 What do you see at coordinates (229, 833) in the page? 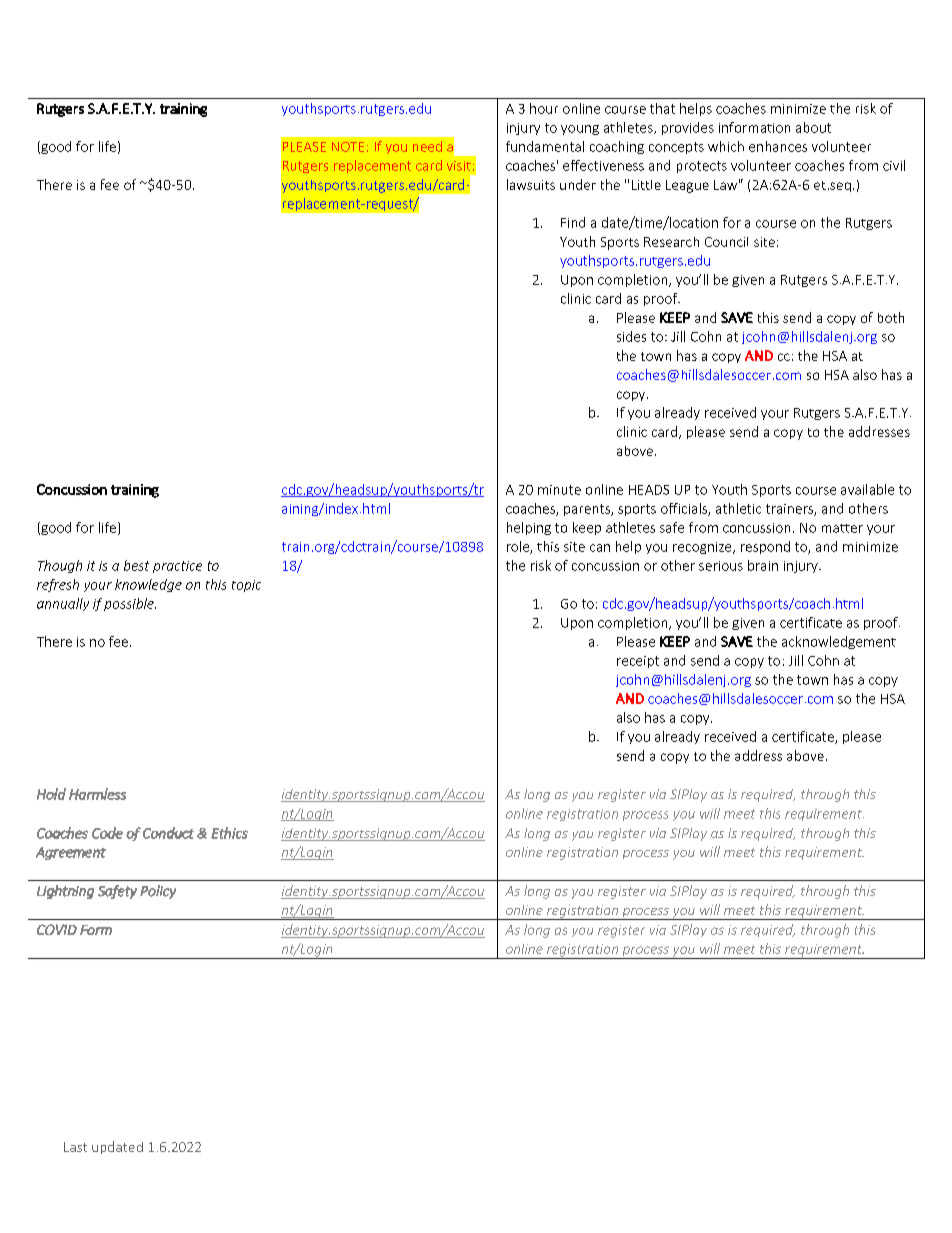
I see `Ethics` at bounding box center [229, 833].
